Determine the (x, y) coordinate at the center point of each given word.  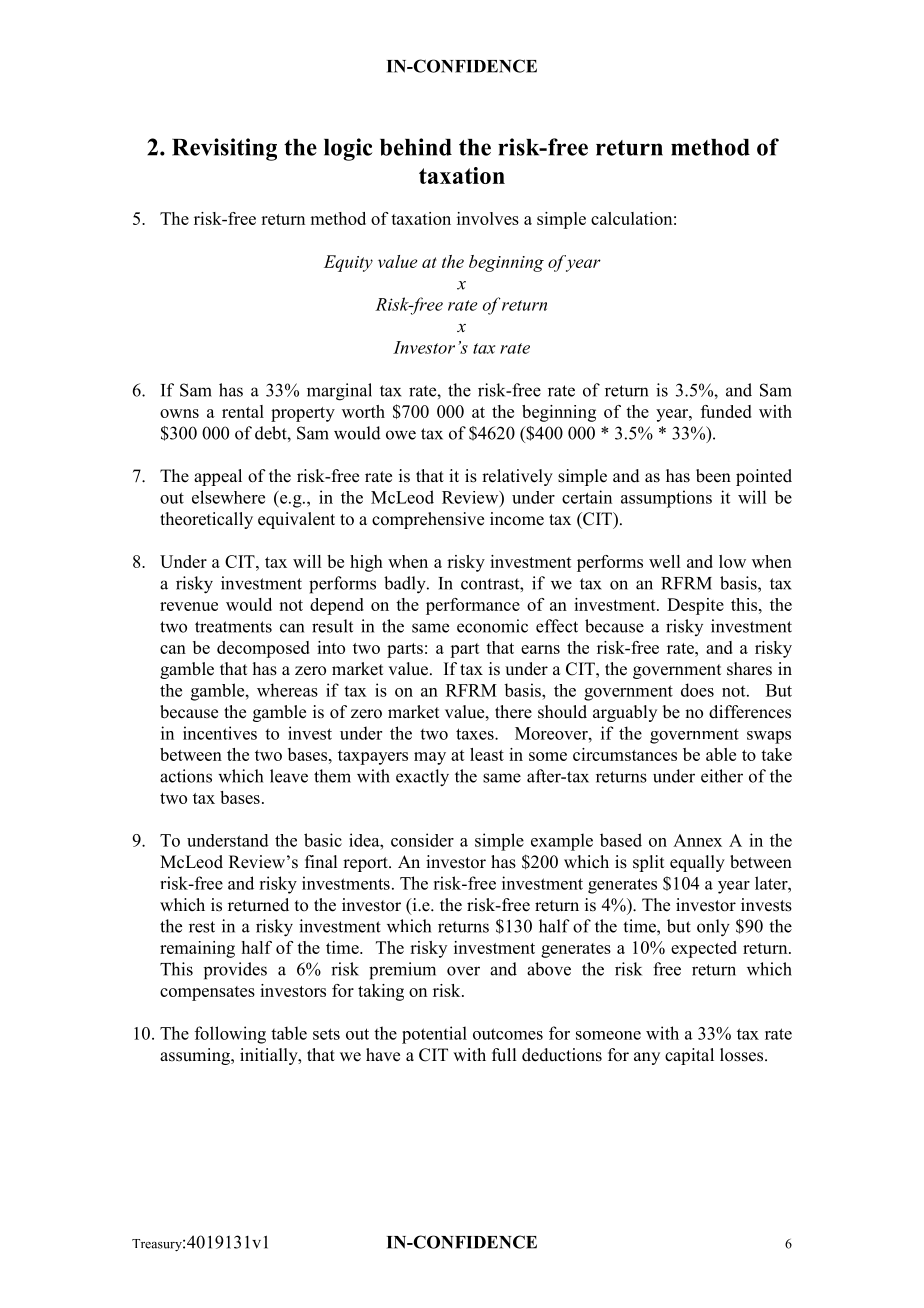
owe (401, 435)
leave (289, 776)
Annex (697, 840)
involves (488, 218)
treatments (233, 627)
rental (243, 411)
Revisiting (224, 149)
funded (726, 411)
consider (422, 840)
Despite (695, 606)
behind (416, 147)
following (230, 1035)
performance (473, 606)
